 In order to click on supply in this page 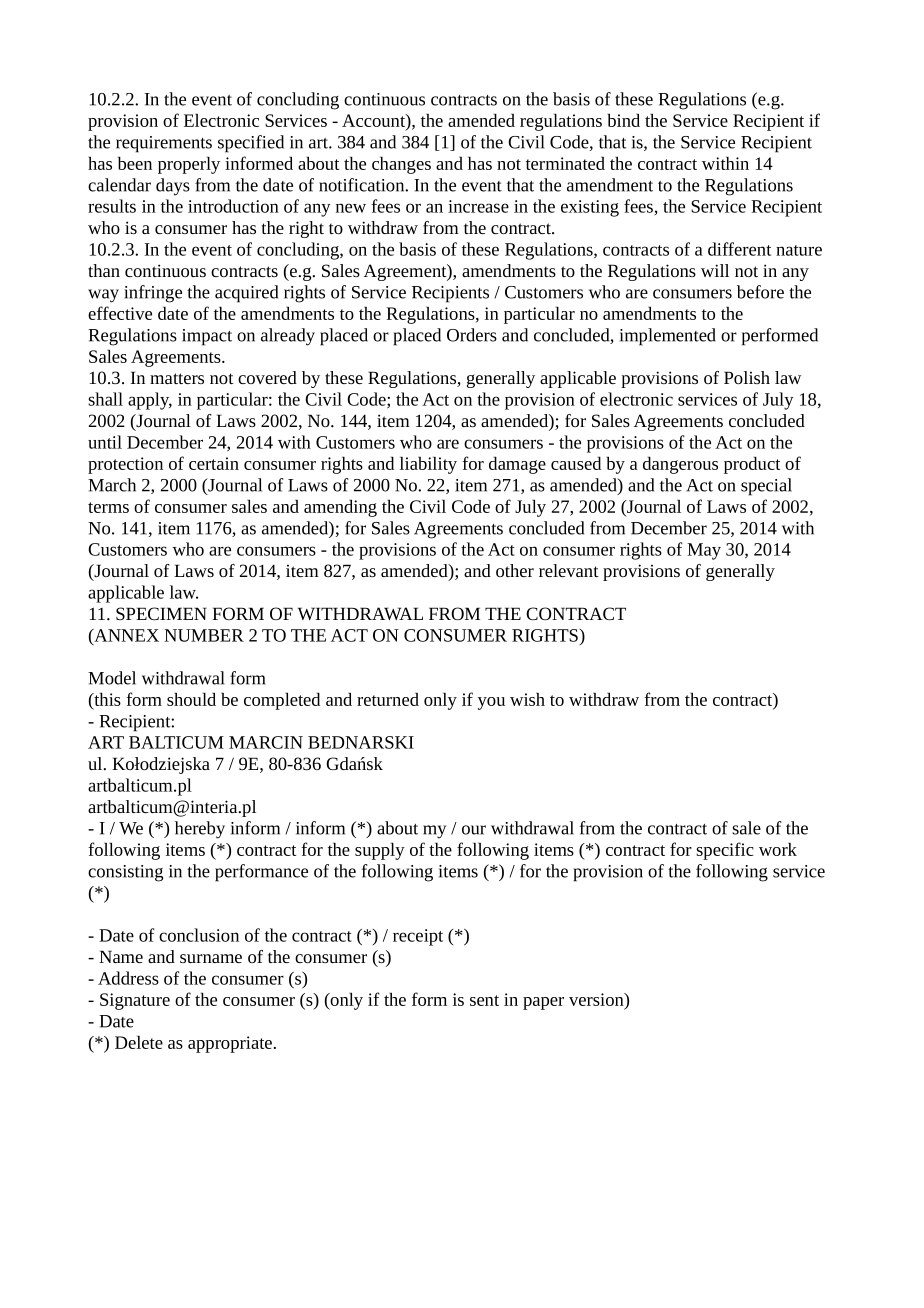, I will do `click(380, 851)`.
